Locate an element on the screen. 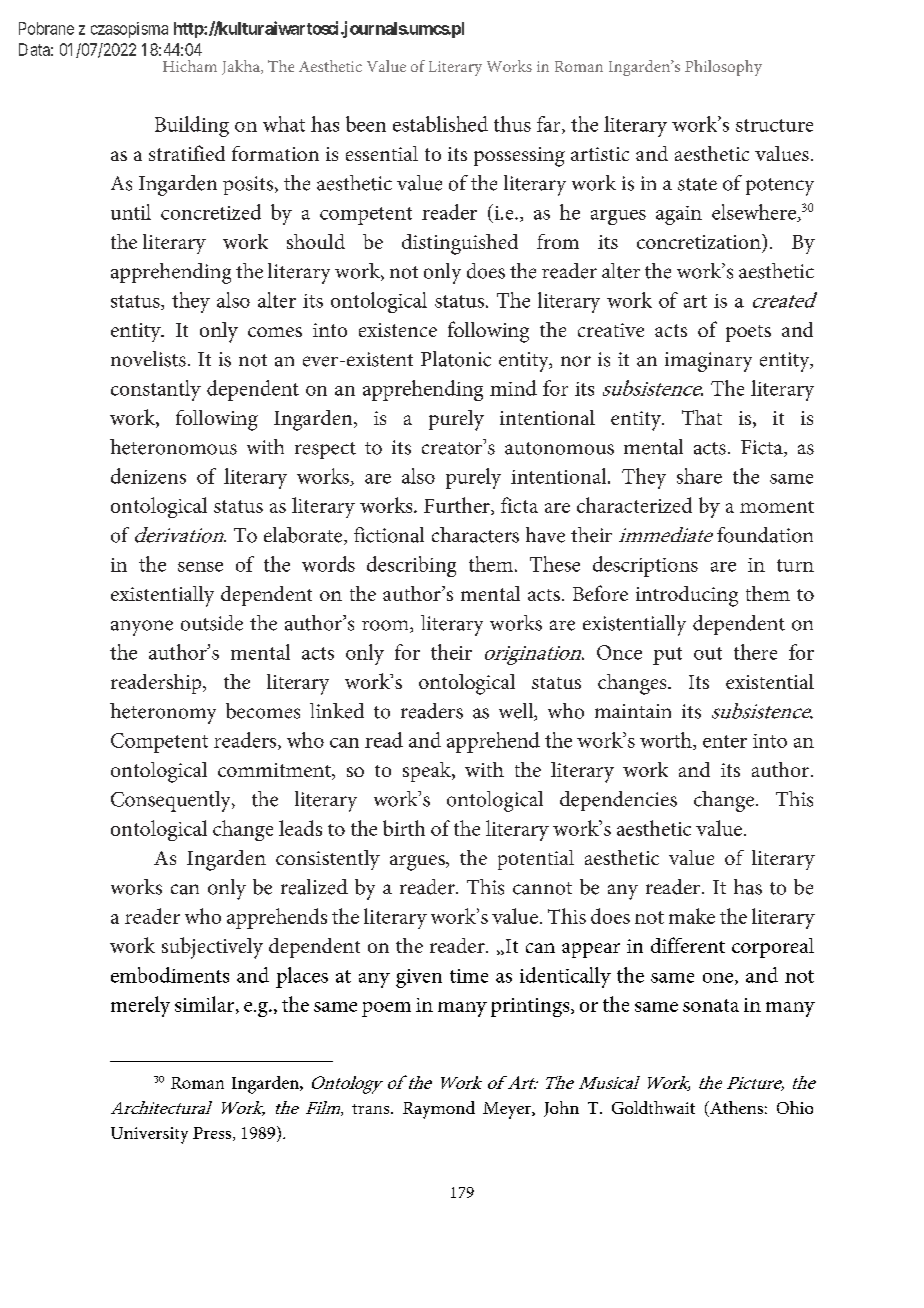 The height and width of the screenshot is (1308, 924). outside is located at coordinates (212, 623).
